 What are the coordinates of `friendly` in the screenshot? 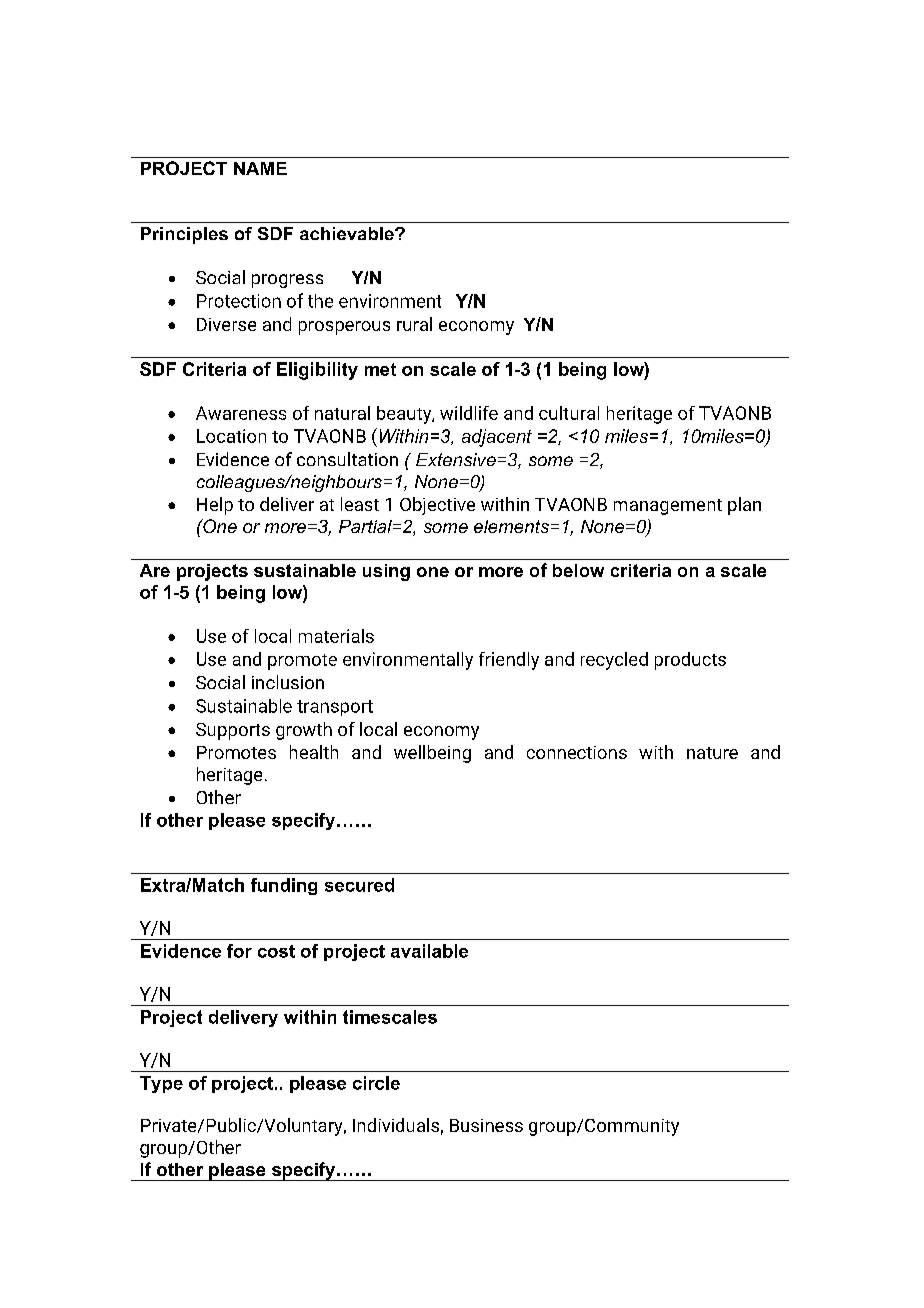 It's located at (509, 661).
